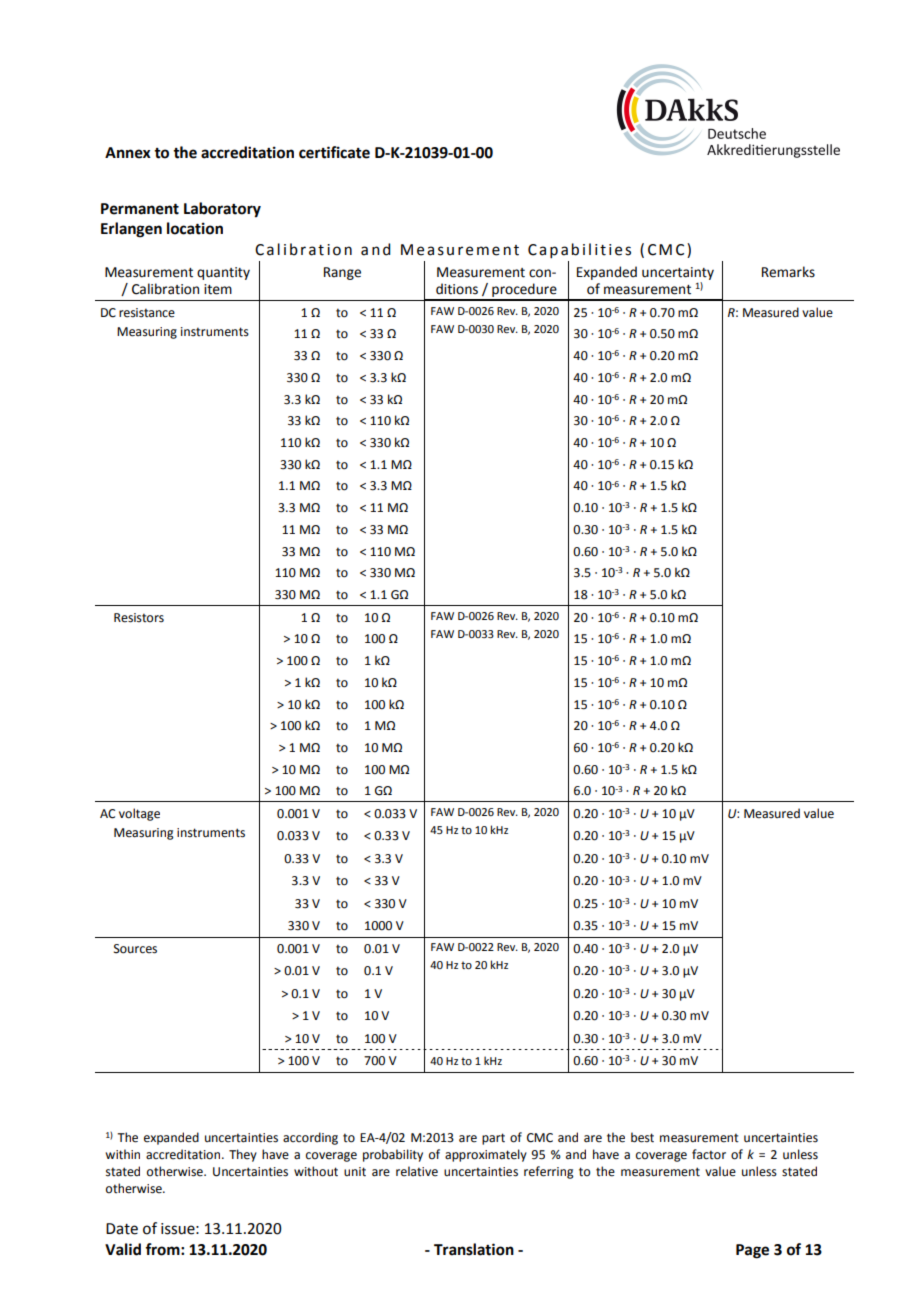 The height and width of the screenshot is (1308, 924). Describe the element at coordinates (788, 272) in the screenshot. I see `Remarks` at that location.
